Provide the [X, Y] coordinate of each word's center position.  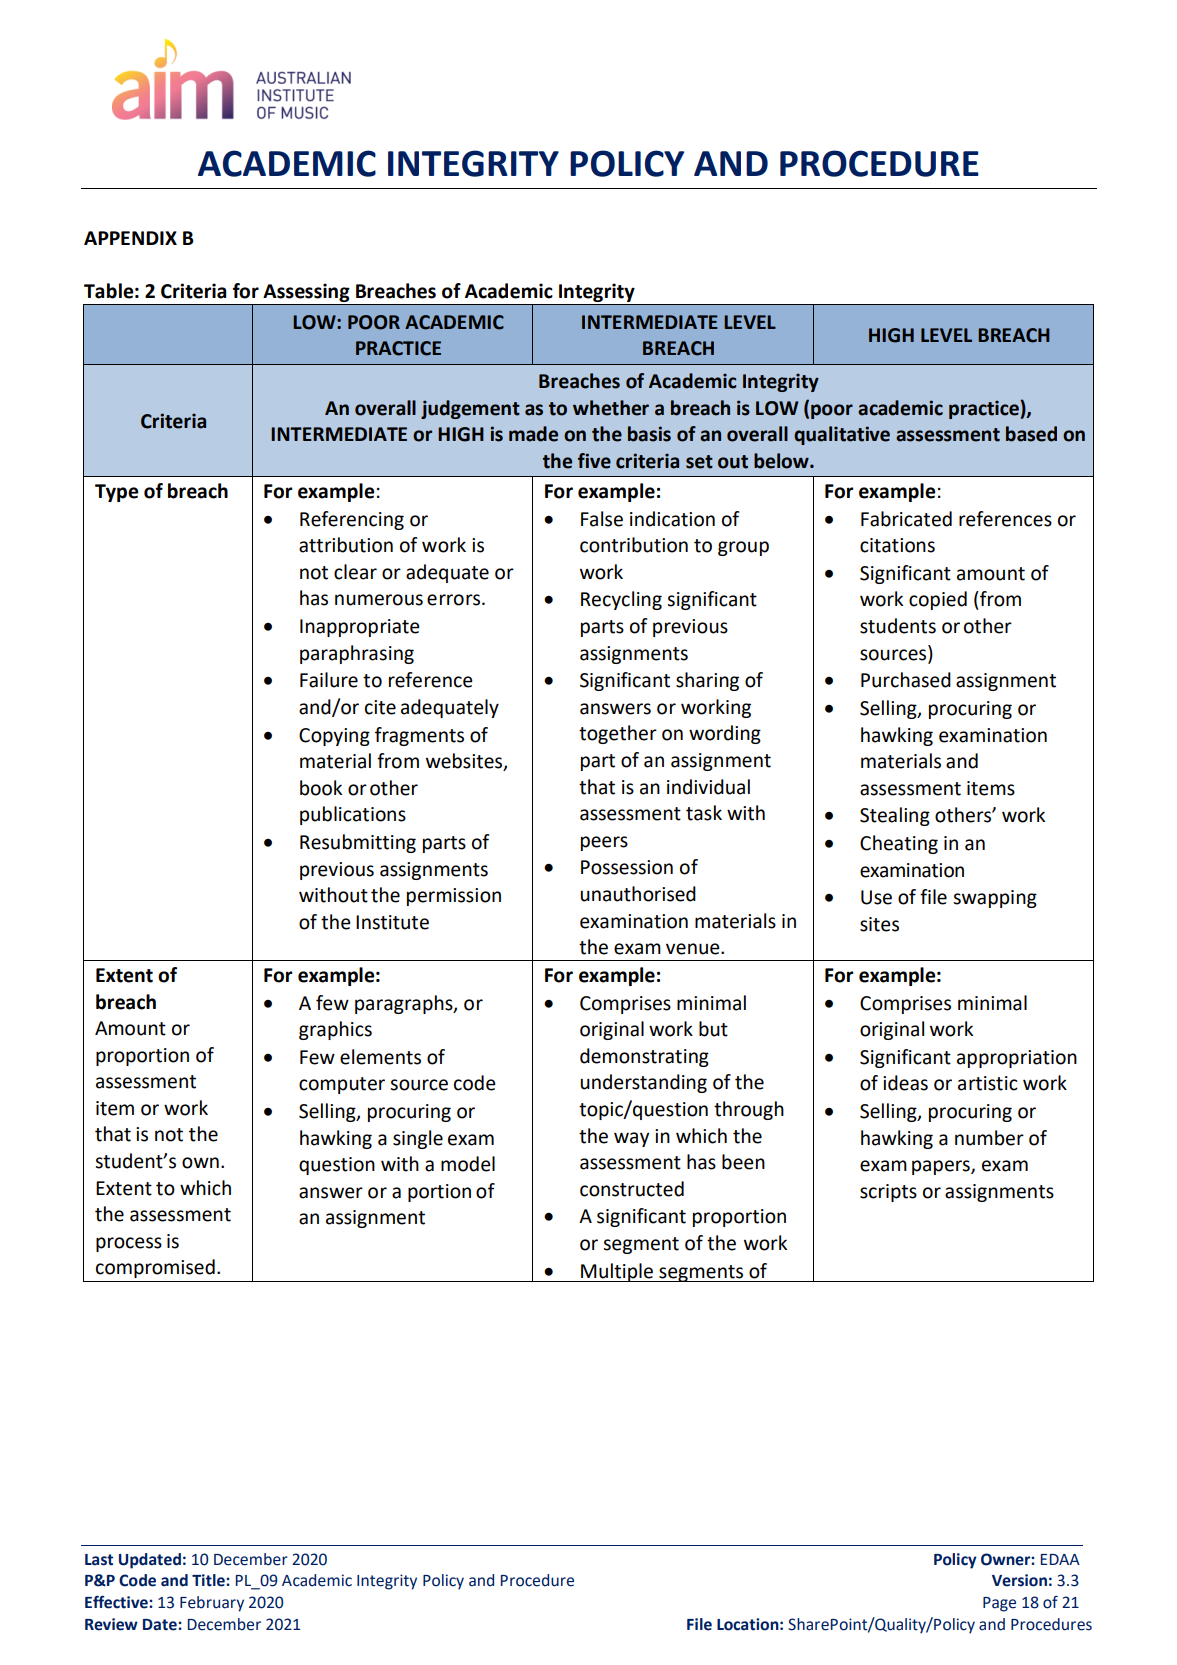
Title [209, 1580]
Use [876, 897]
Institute [392, 922]
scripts [888, 1193]
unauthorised [638, 894]
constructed [632, 1189]
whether [611, 408]
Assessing [306, 294]
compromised [155, 1268]
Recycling [621, 600]
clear [355, 572]
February [212, 1604]
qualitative [842, 435]
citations [897, 545]
